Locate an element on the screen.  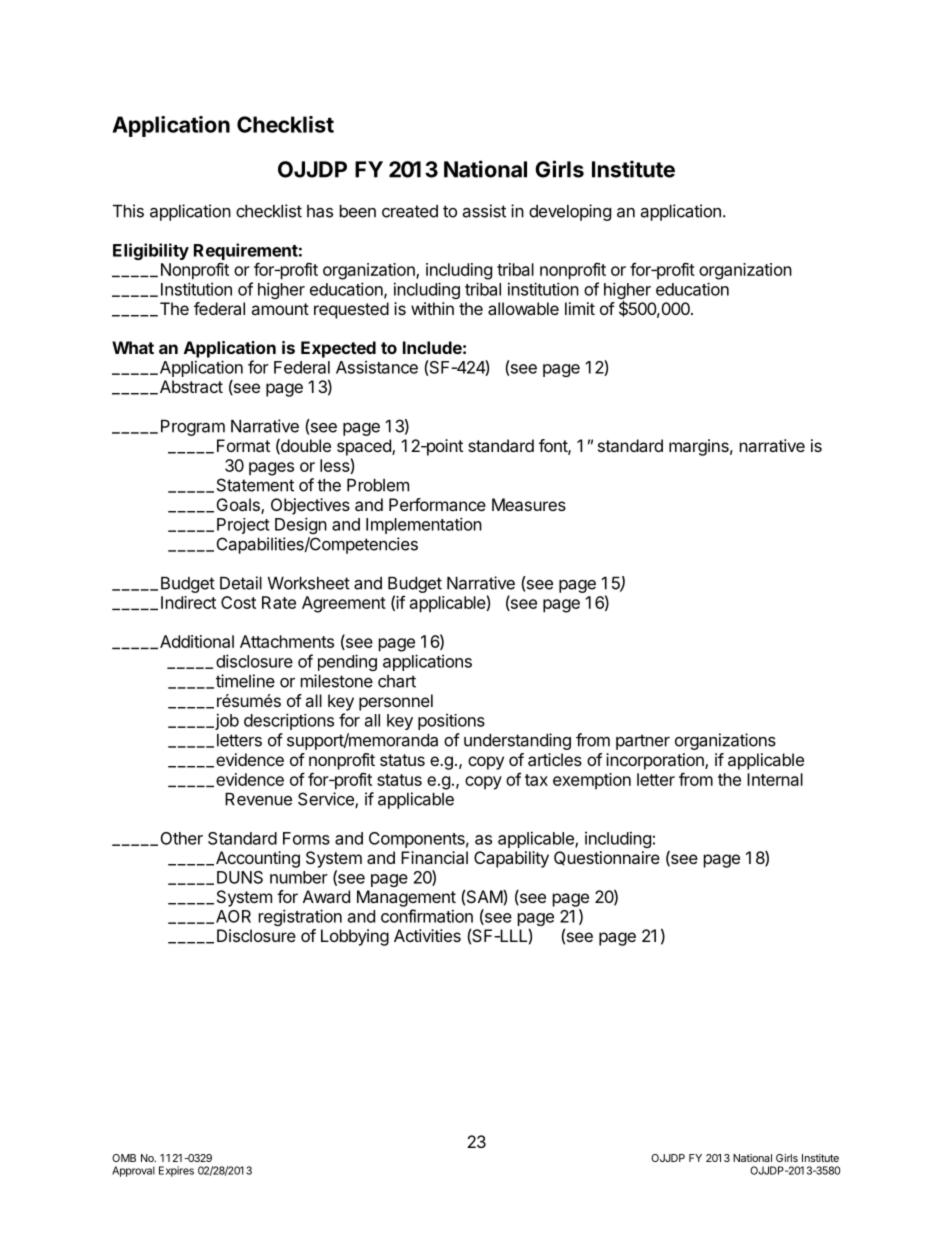
partner is located at coordinates (643, 742).
